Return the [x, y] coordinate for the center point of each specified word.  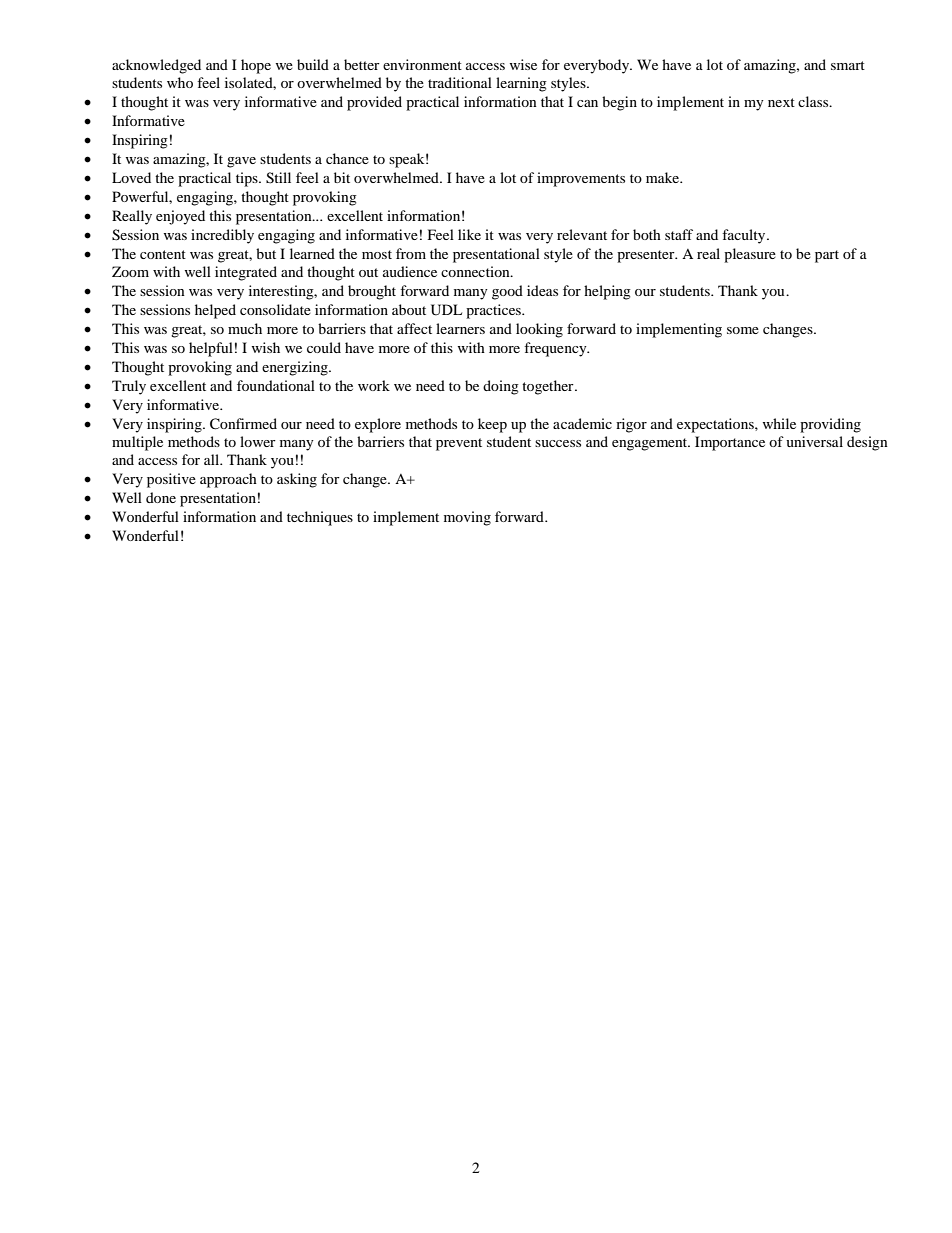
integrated [246, 273]
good [507, 292]
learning [521, 84]
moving [467, 518]
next [781, 102]
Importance [730, 443]
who [180, 82]
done [161, 497]
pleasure [750, 255]
